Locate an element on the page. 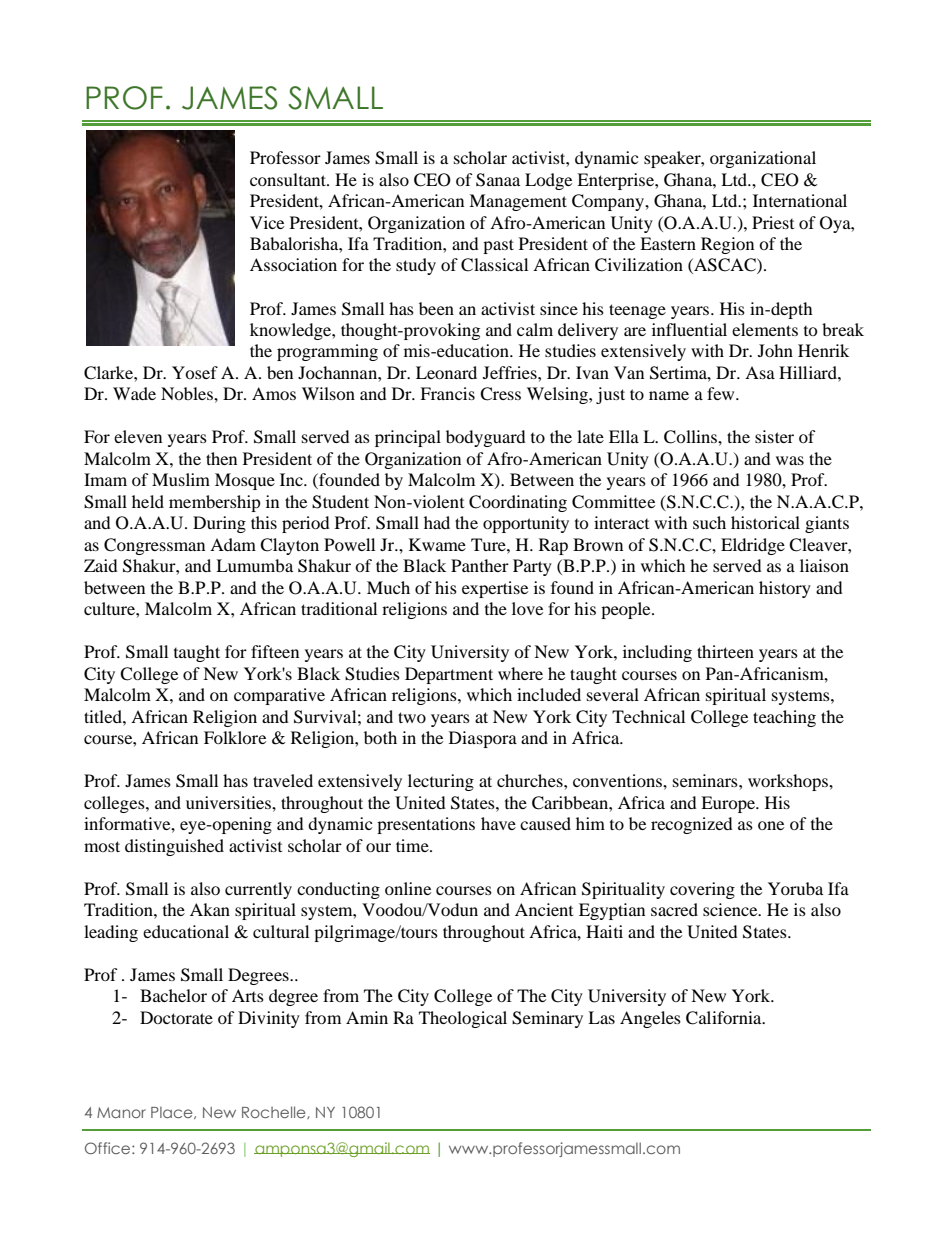  Priest is located at coordinates (773, 222).
